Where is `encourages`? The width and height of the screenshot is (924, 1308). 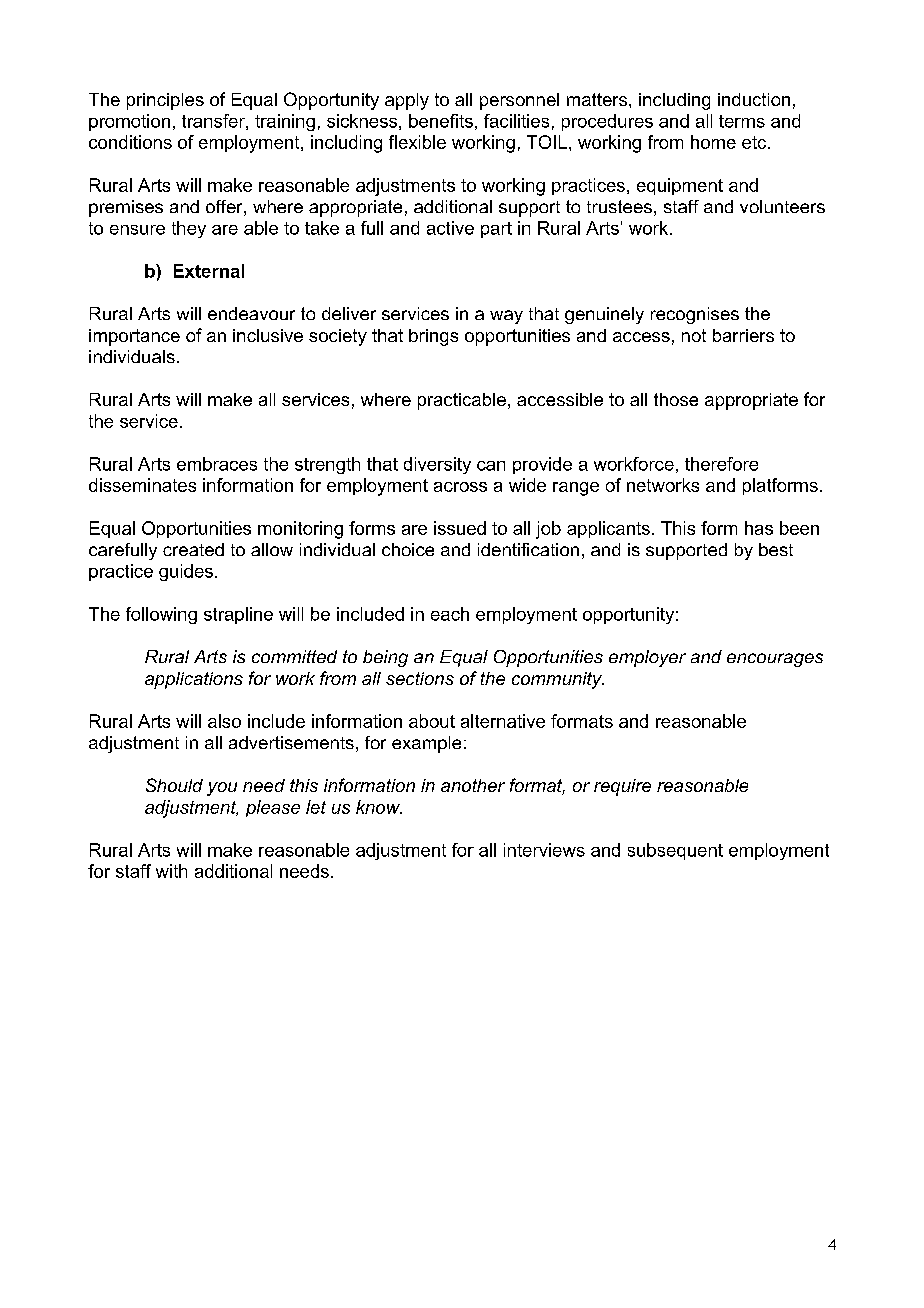 encourages is located at coordinates (775, 660).
